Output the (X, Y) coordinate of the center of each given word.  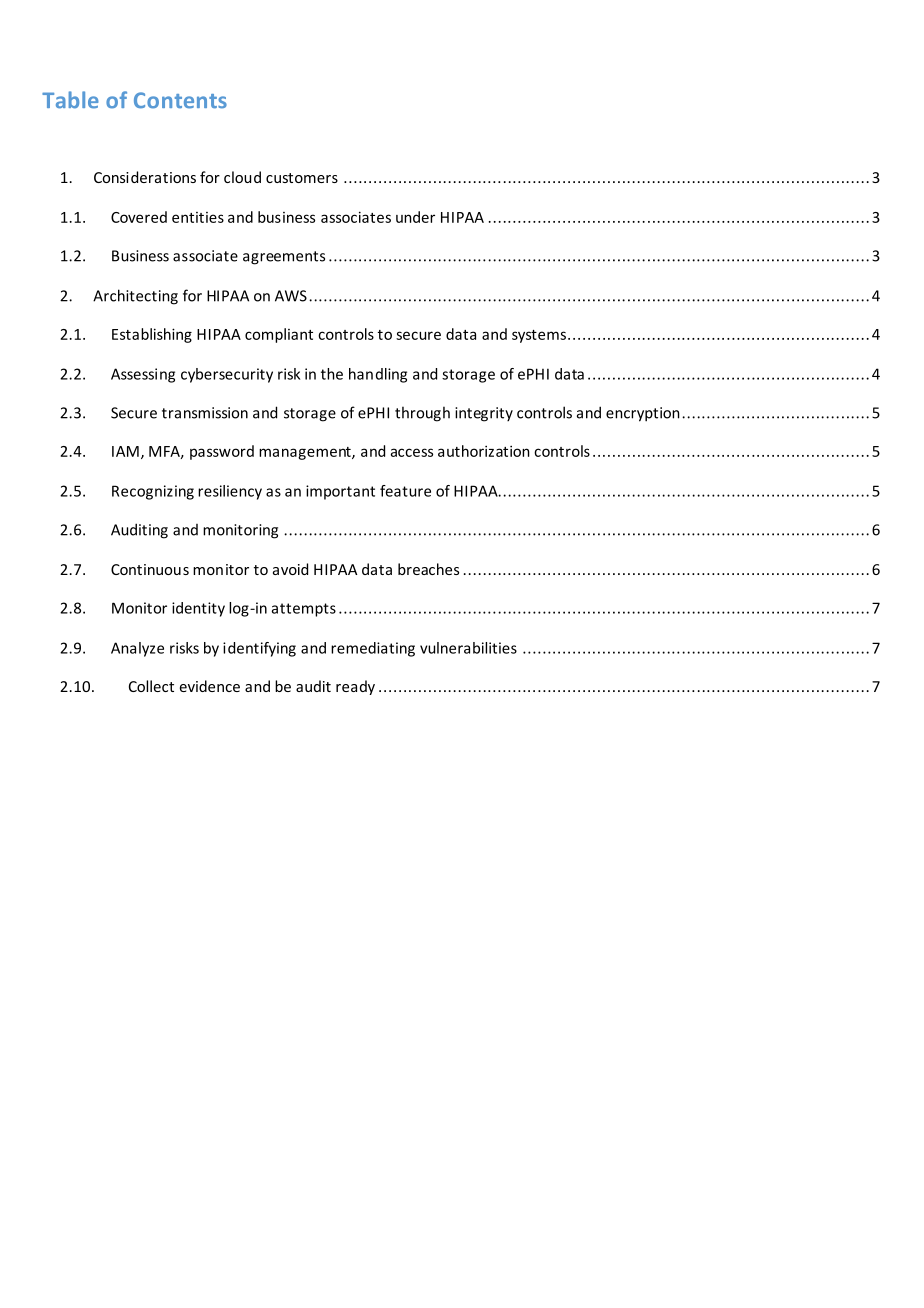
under (415, 217)
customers (302, 178)
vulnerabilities (468, 648)
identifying (259, 649)
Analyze (137, 649)
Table (70, 100)
